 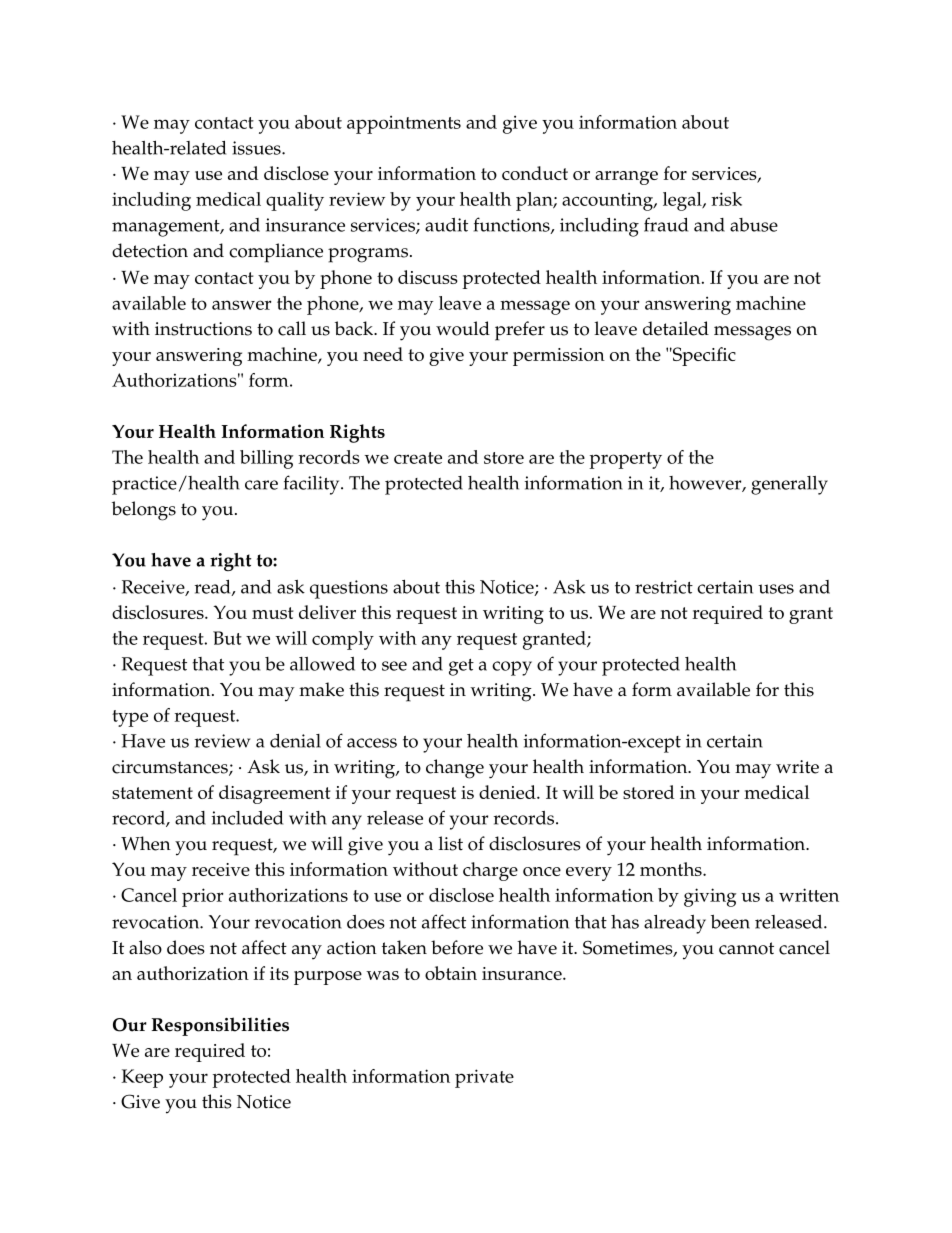 What do you see at coordinates (227, 638) in the screenshot?
I see `But` at bounding box center [227, 638].
